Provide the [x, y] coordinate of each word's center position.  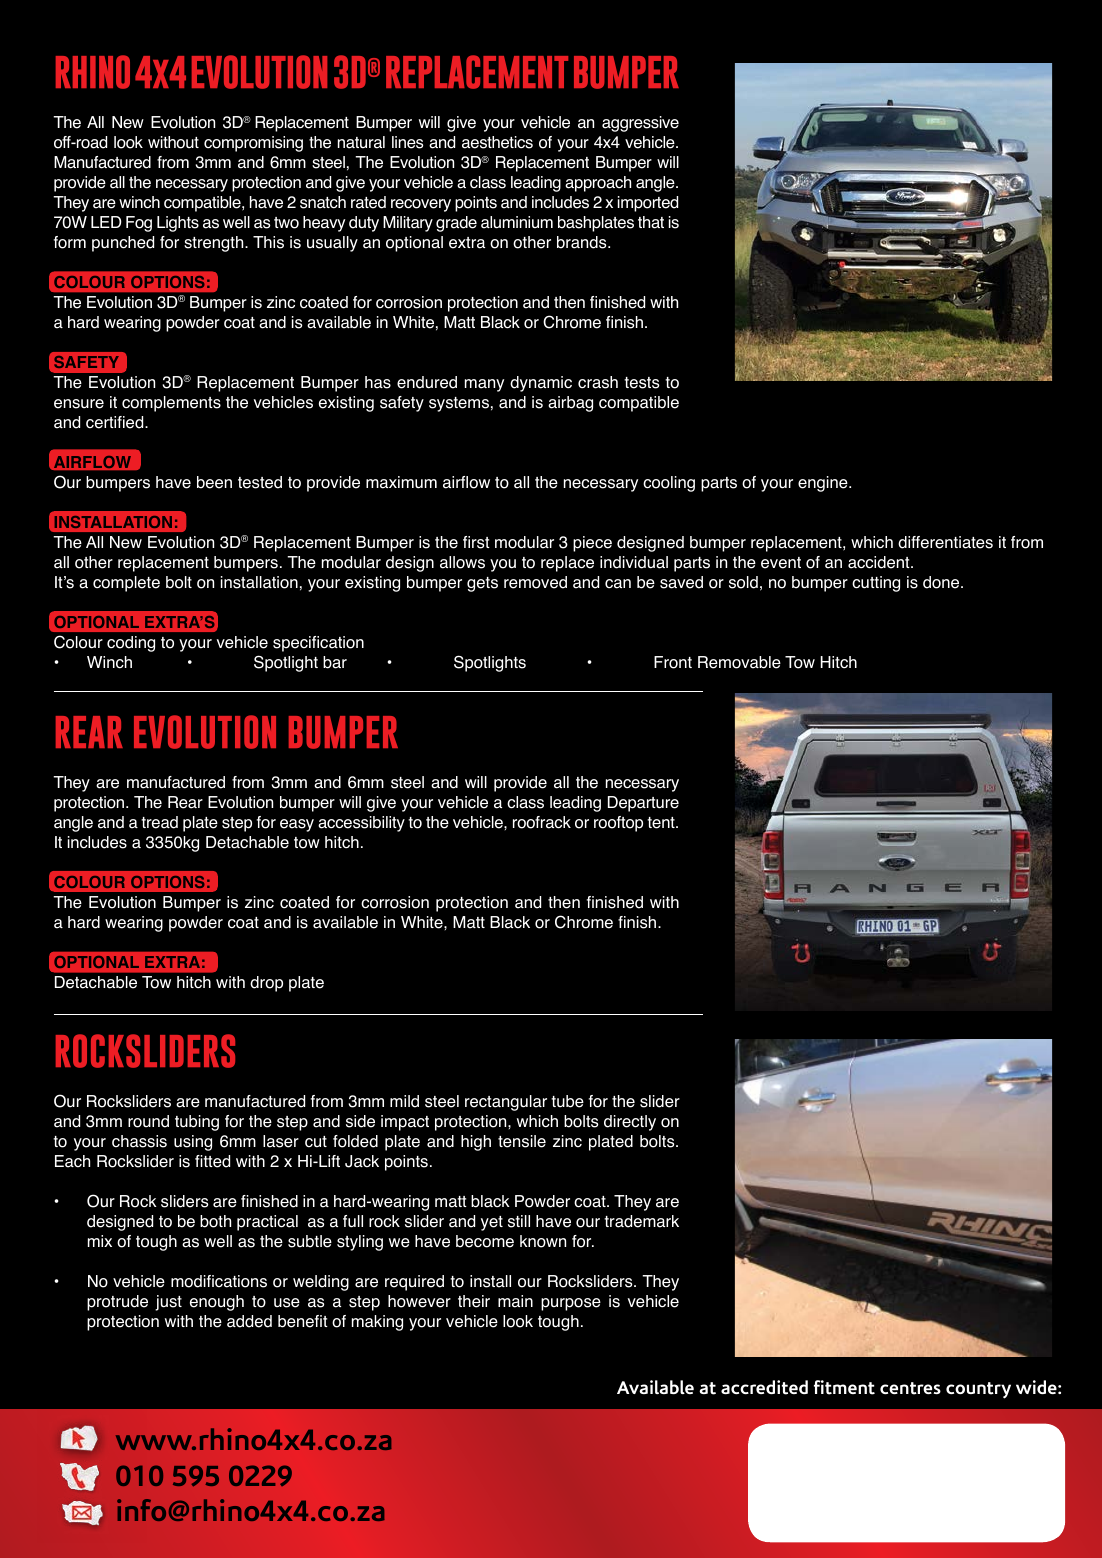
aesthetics [497, 142]
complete [126, 584]
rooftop [618, 824]
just [168, 1303]
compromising [253, 144]
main [515, 1301]
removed [535, 582]
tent [662, 823]
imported [648, 204]
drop [266, 984]
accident [880, 562]
